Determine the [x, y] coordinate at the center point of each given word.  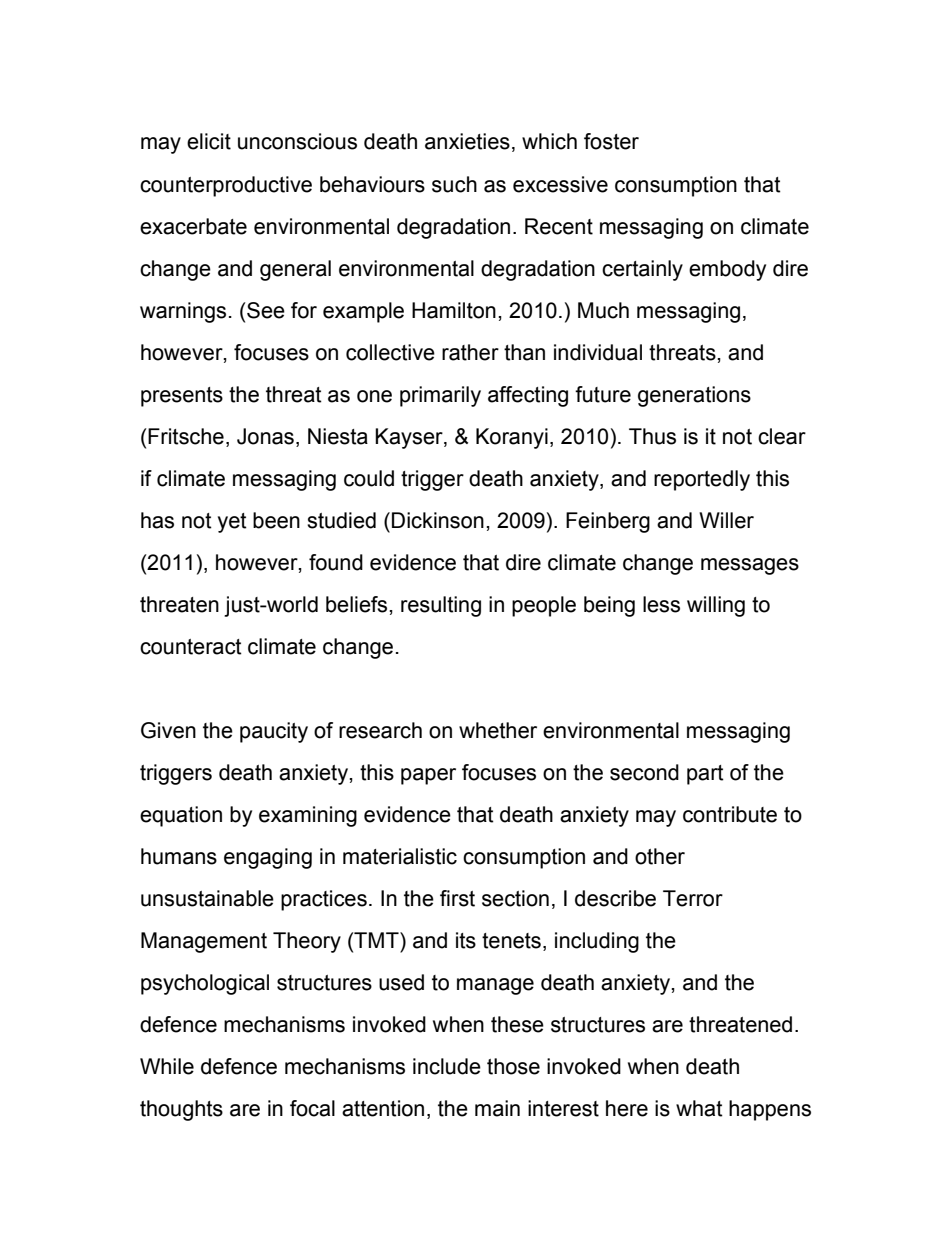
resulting [441, 606]
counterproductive [226, 186]
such [454, 184]
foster [611, 141]
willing [716, 606]
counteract [191, 647]
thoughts [181, 1110]
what [699, 1108]
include [447, 1066]
